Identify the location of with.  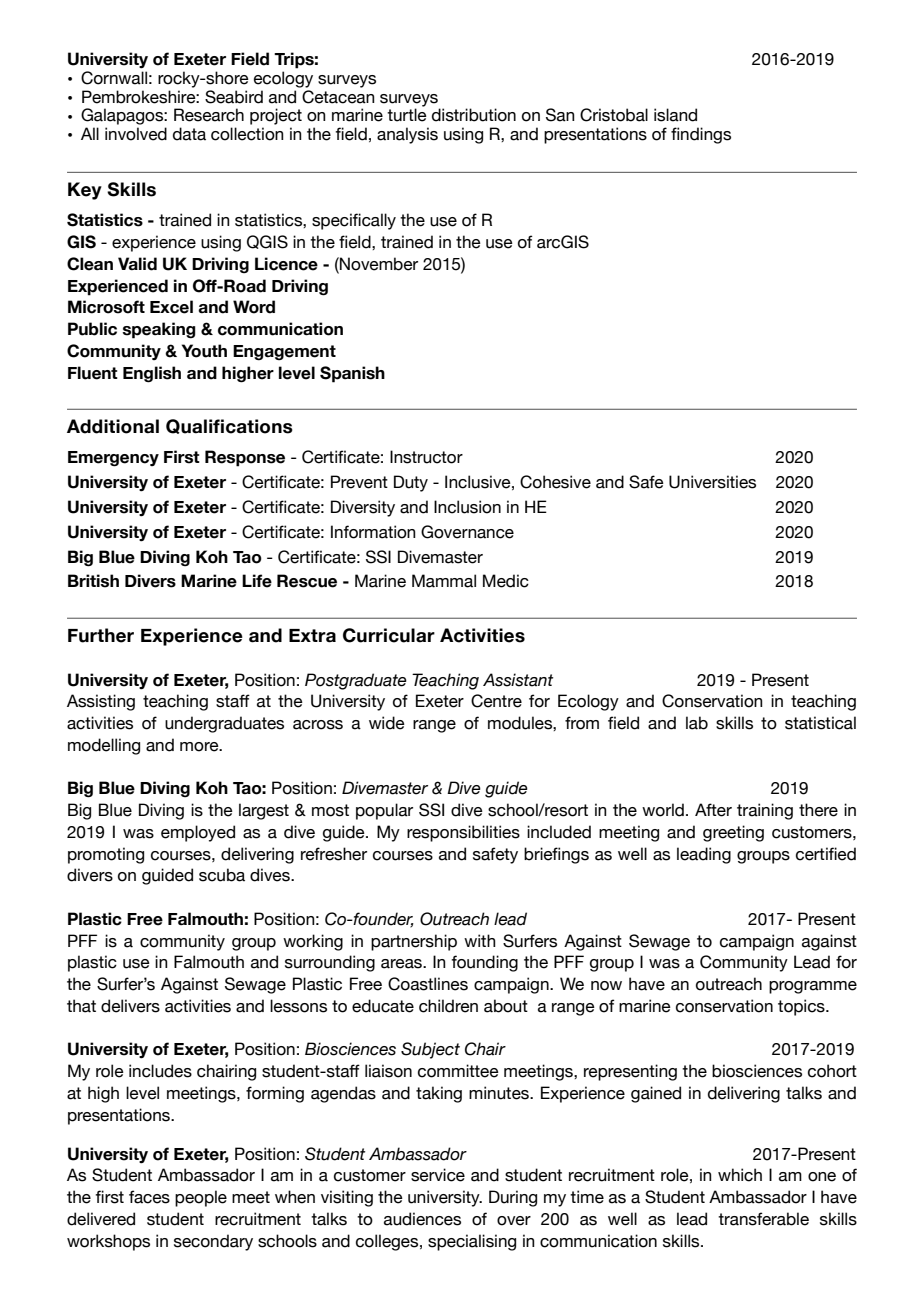
(480, 940).
